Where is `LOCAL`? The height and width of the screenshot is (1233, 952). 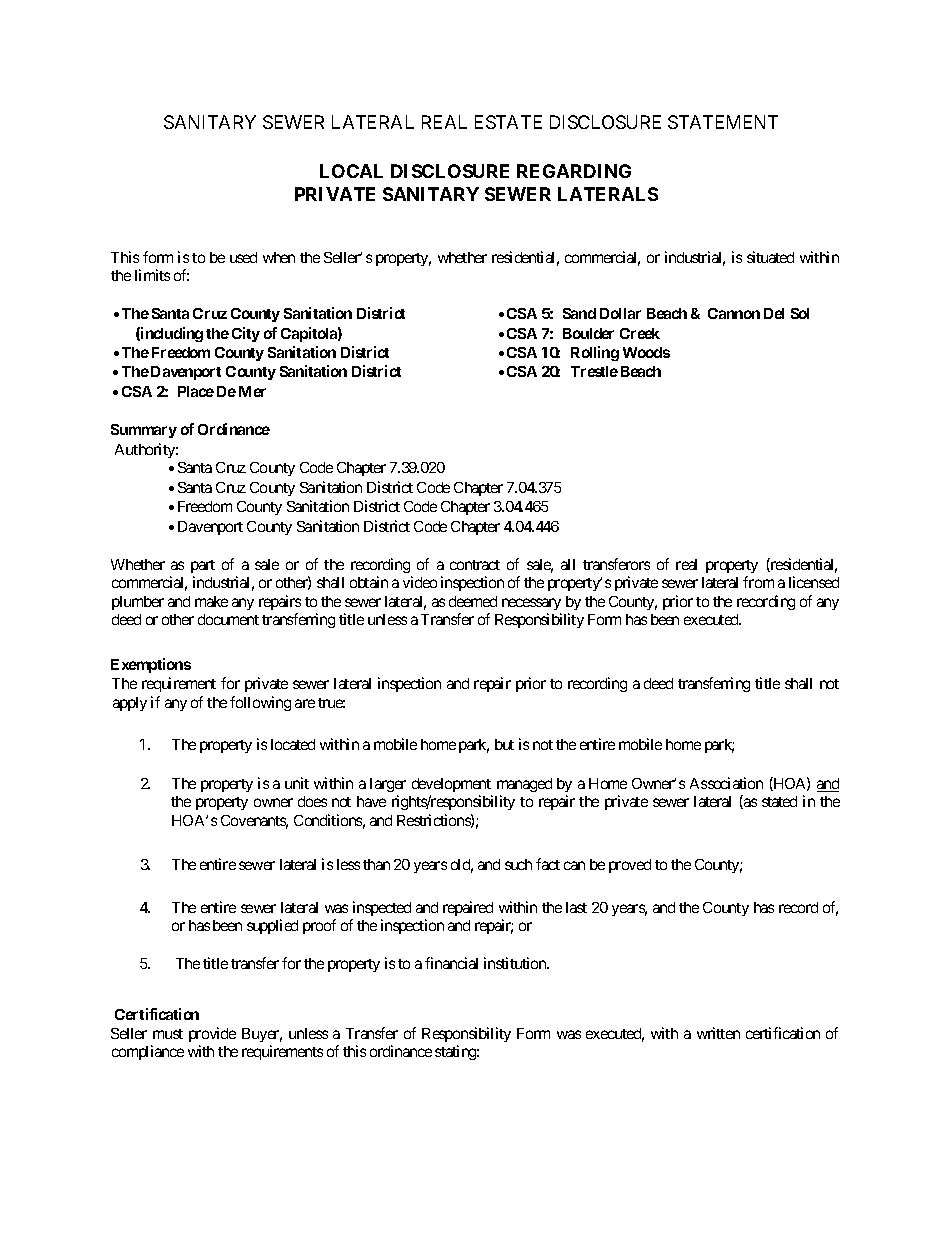 LOCAL is located at coordinates (351, 171).
